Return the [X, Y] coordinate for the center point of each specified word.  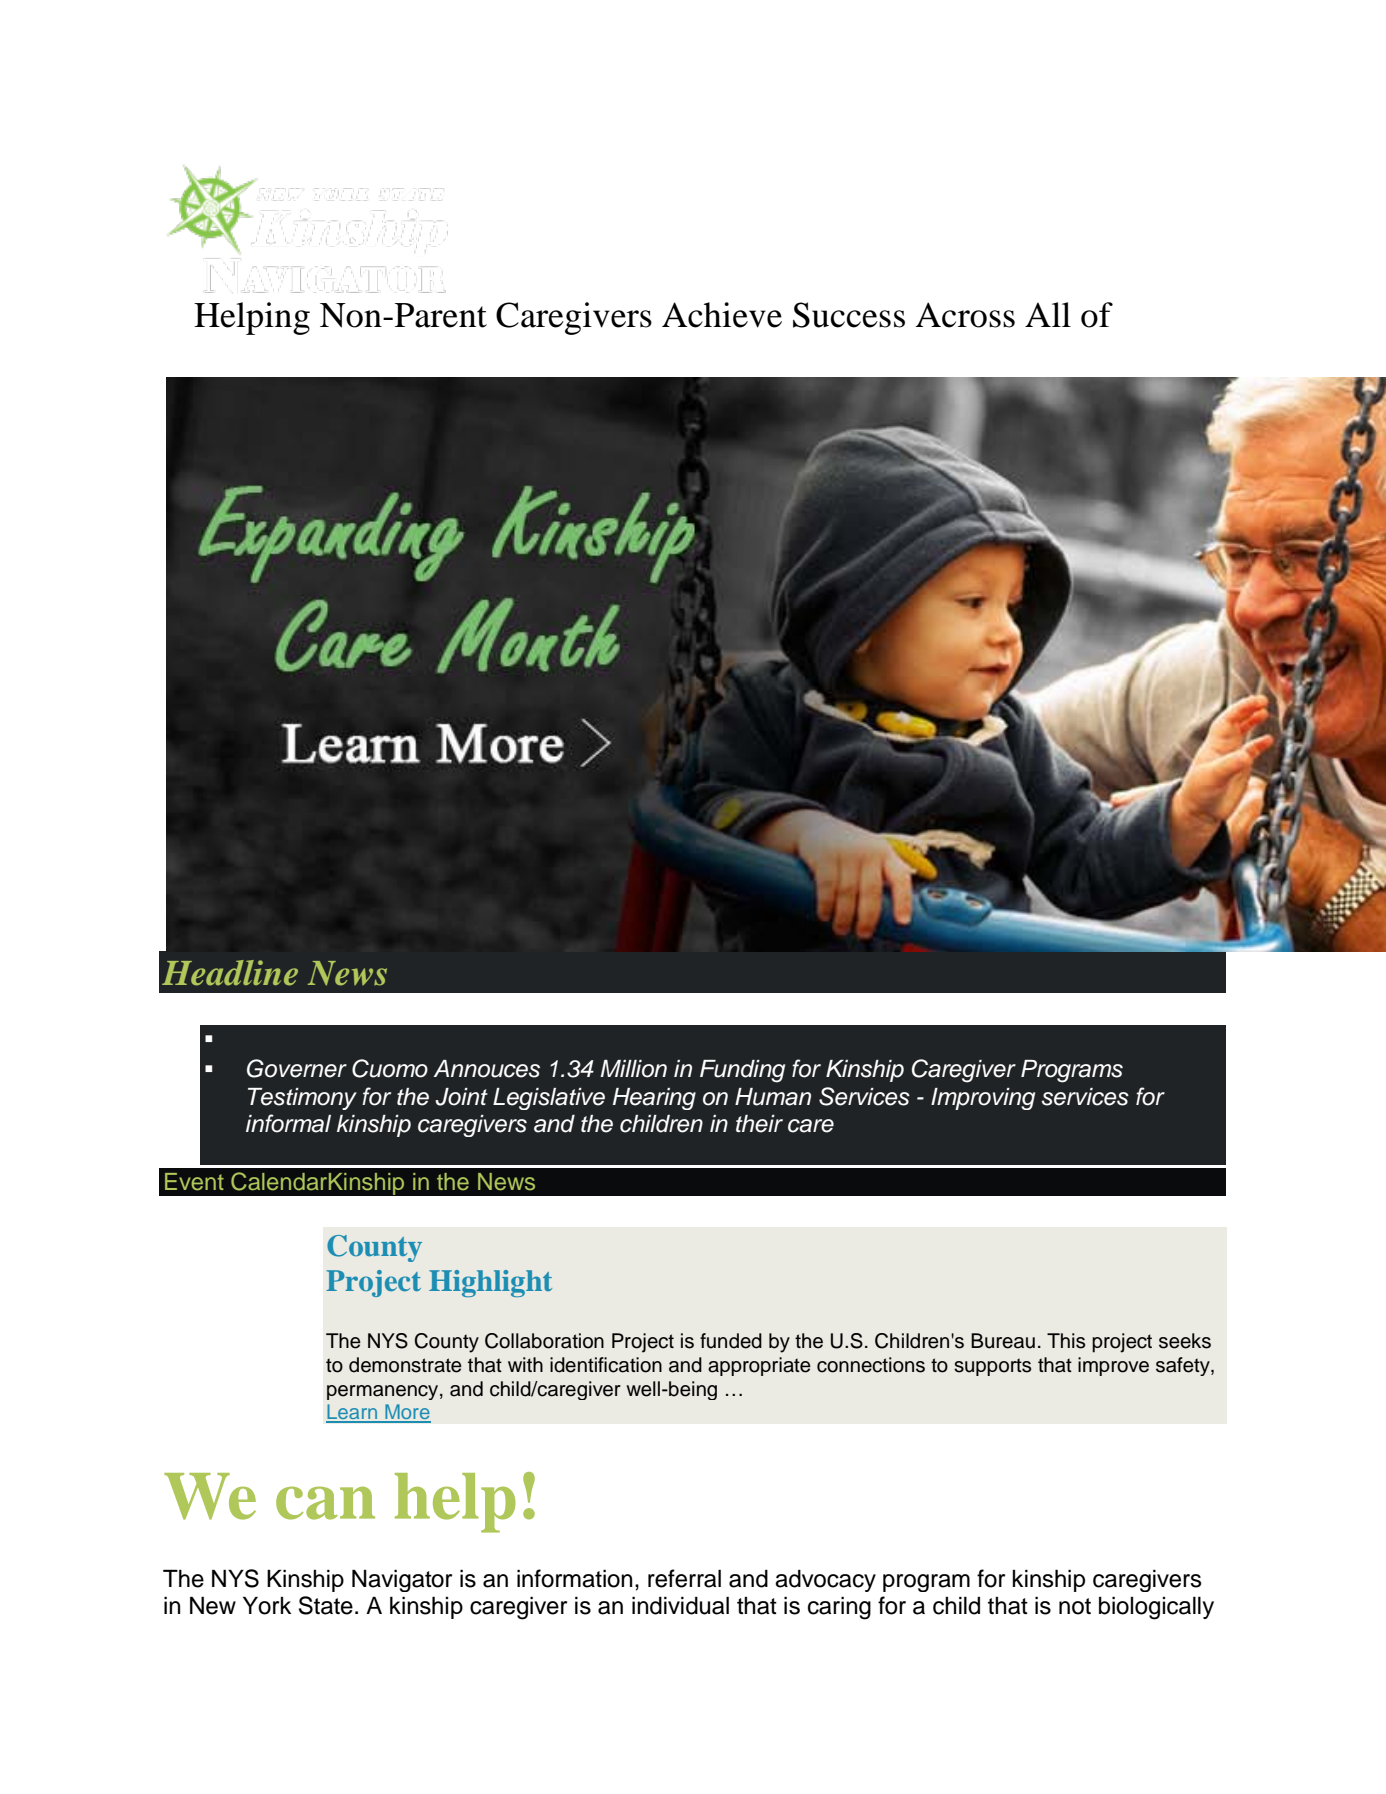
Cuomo [390, 1068]
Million [633, 1069]
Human [773, 1097]
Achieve [722, 315]
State [326, 1605]
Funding [742, 1071]
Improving [983, 1099]
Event [194, 1182]
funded [731, 1341]
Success [849, 315]
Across [965, 315]
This [1066, 1341]
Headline [230, 973]
